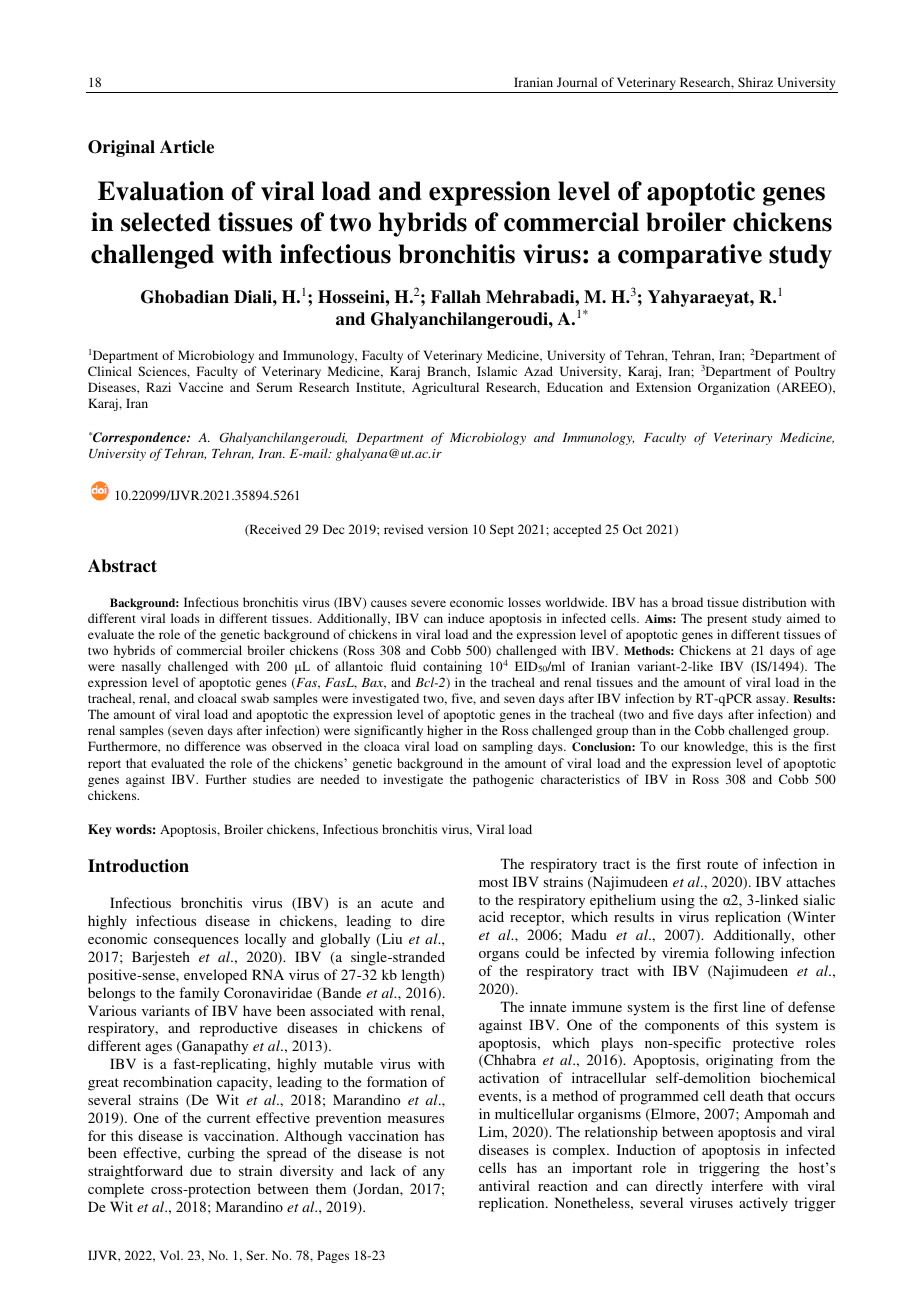  What do you see at coordinates (755, 82) in the document?
I see `Shiraz` at bounding box center [755, 82].
